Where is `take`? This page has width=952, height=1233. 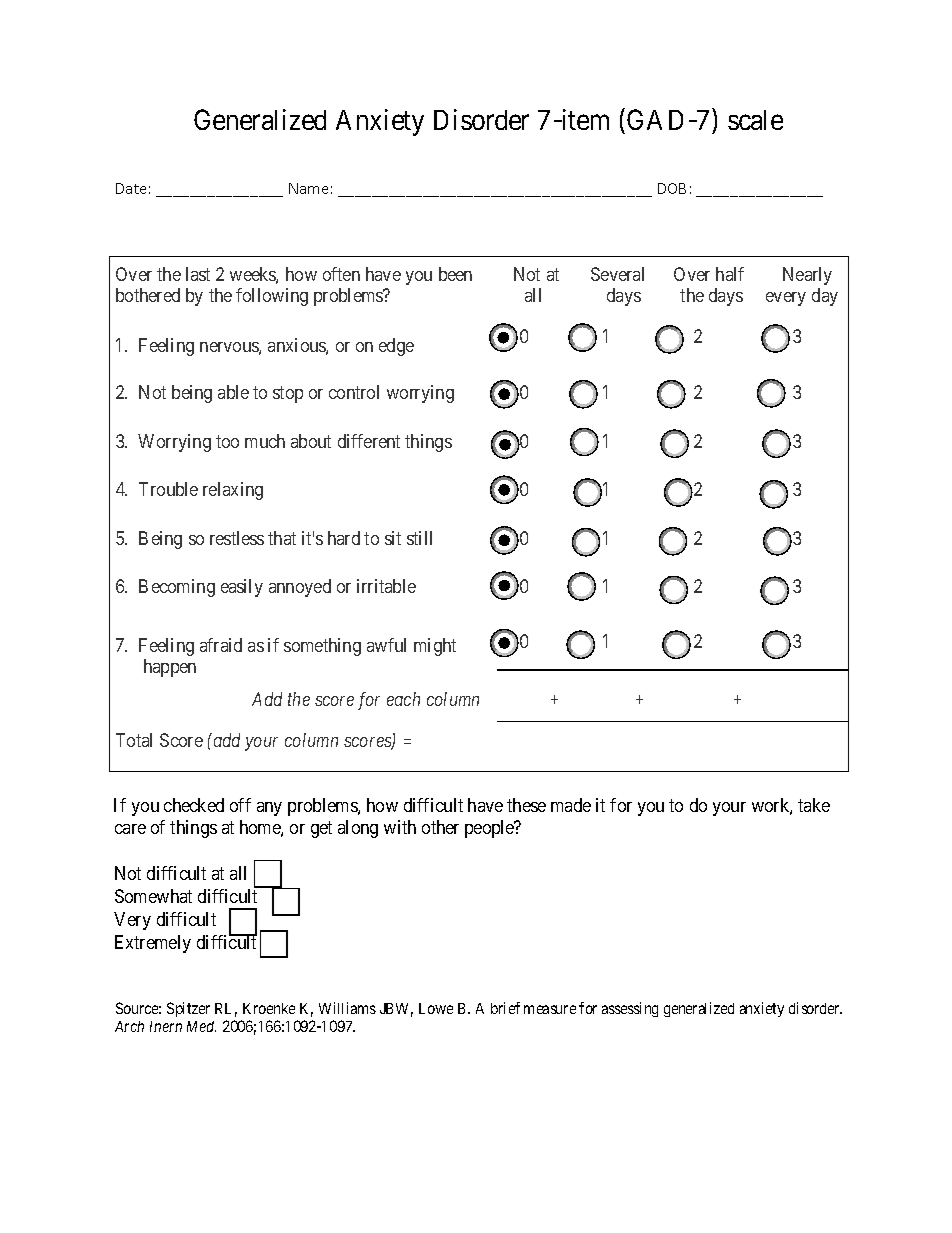
take is located at coordinates (814, 805).
